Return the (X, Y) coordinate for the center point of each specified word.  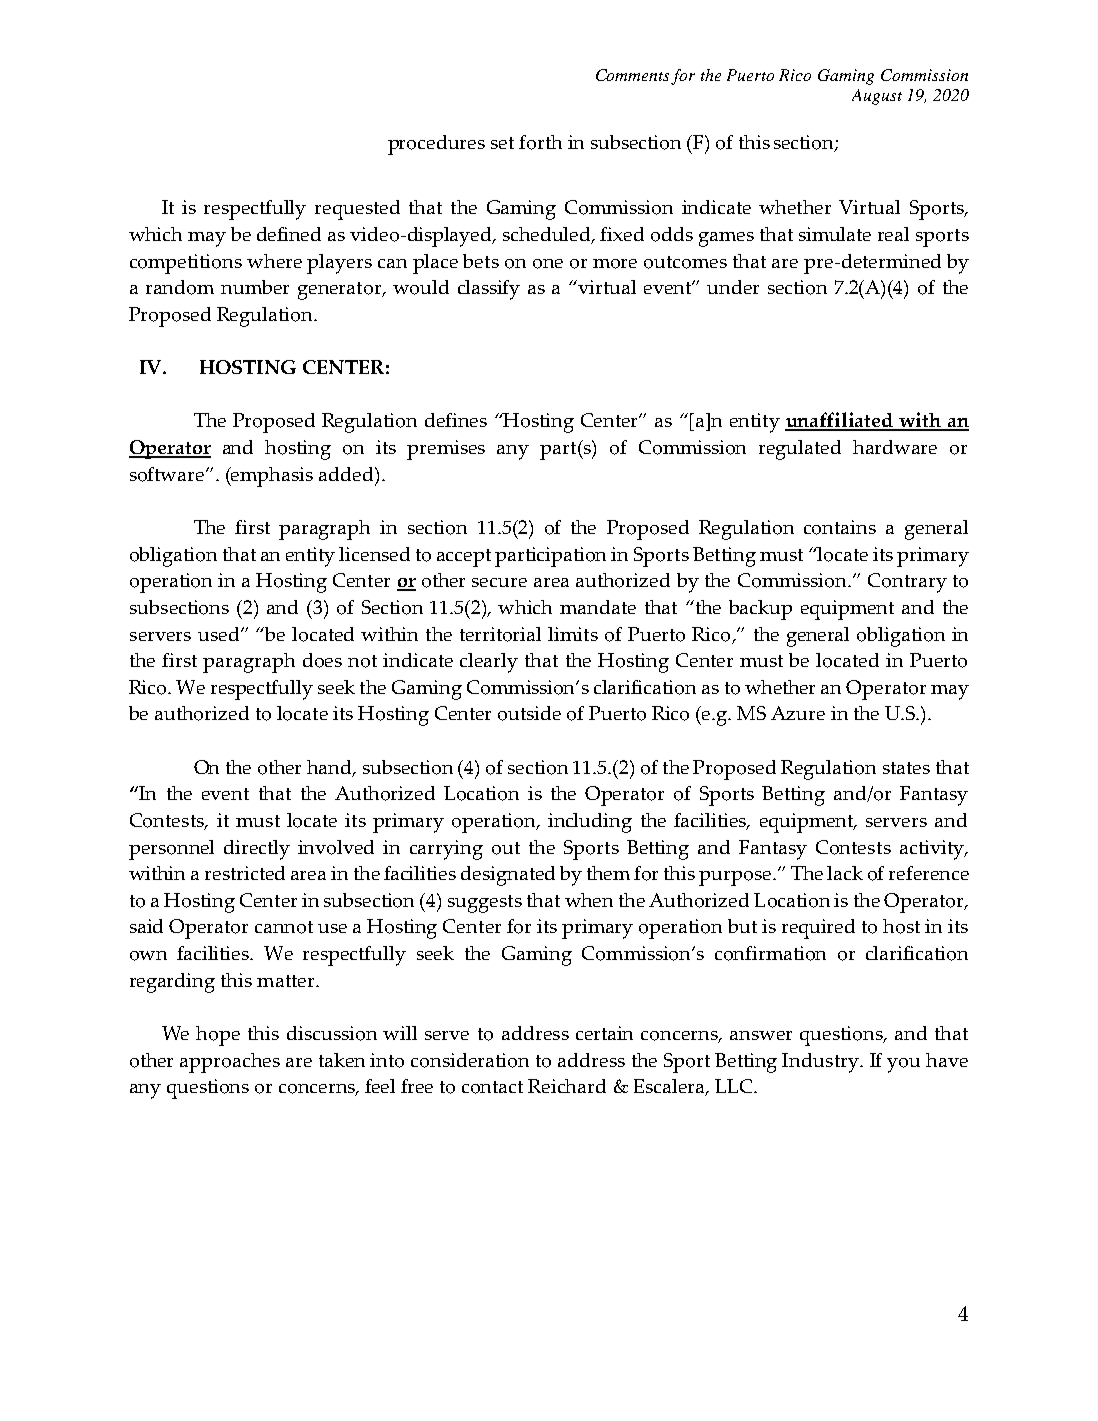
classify (489, 290)
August (877, 97)
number (255, 287)
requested (357, 210)
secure (499, 582)
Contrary (907, 583)
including (590, 823)
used (220, 634)
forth (540, 142)
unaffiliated (840, 421)
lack (845, 873)
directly (257, 850)
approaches (230, 1063)
